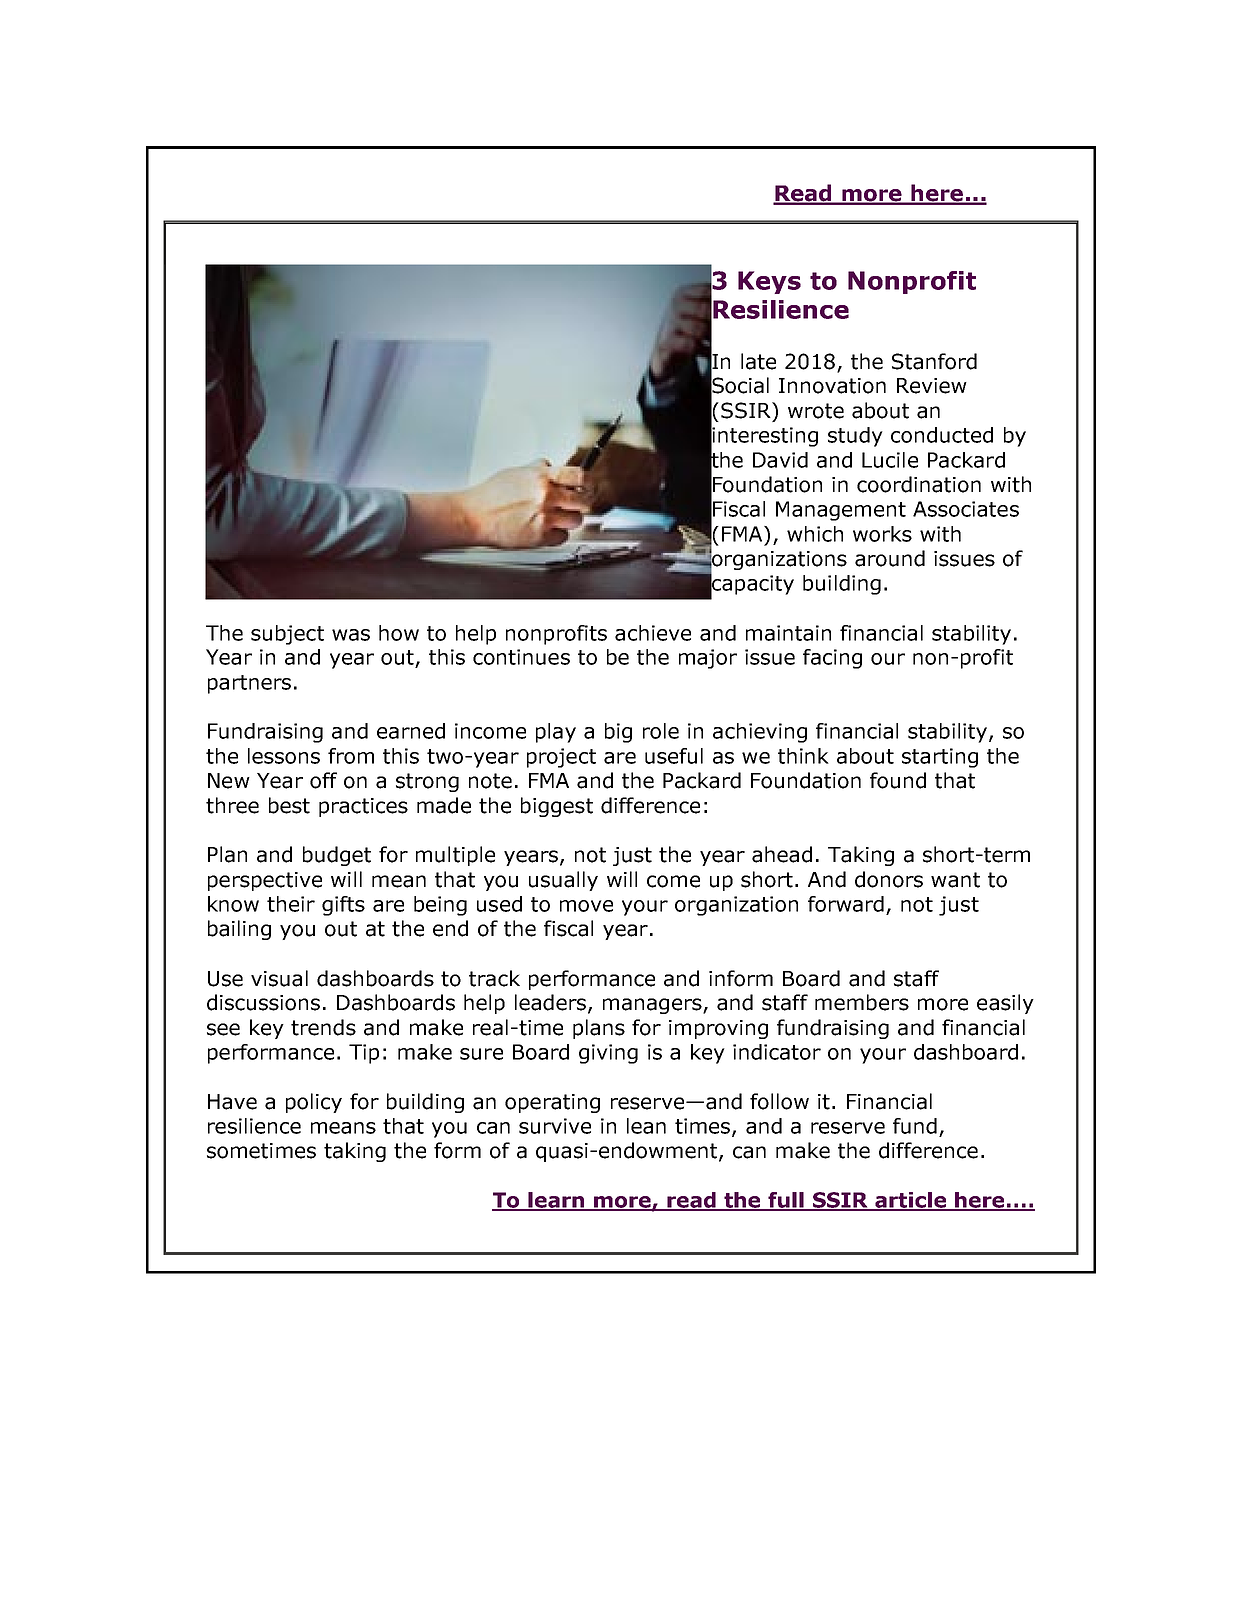 The image size is (1242, 1608). What do you see at coordinates (934, 361) in the screenshot?
I see `Stanford` at bounding box center [934, 361].
